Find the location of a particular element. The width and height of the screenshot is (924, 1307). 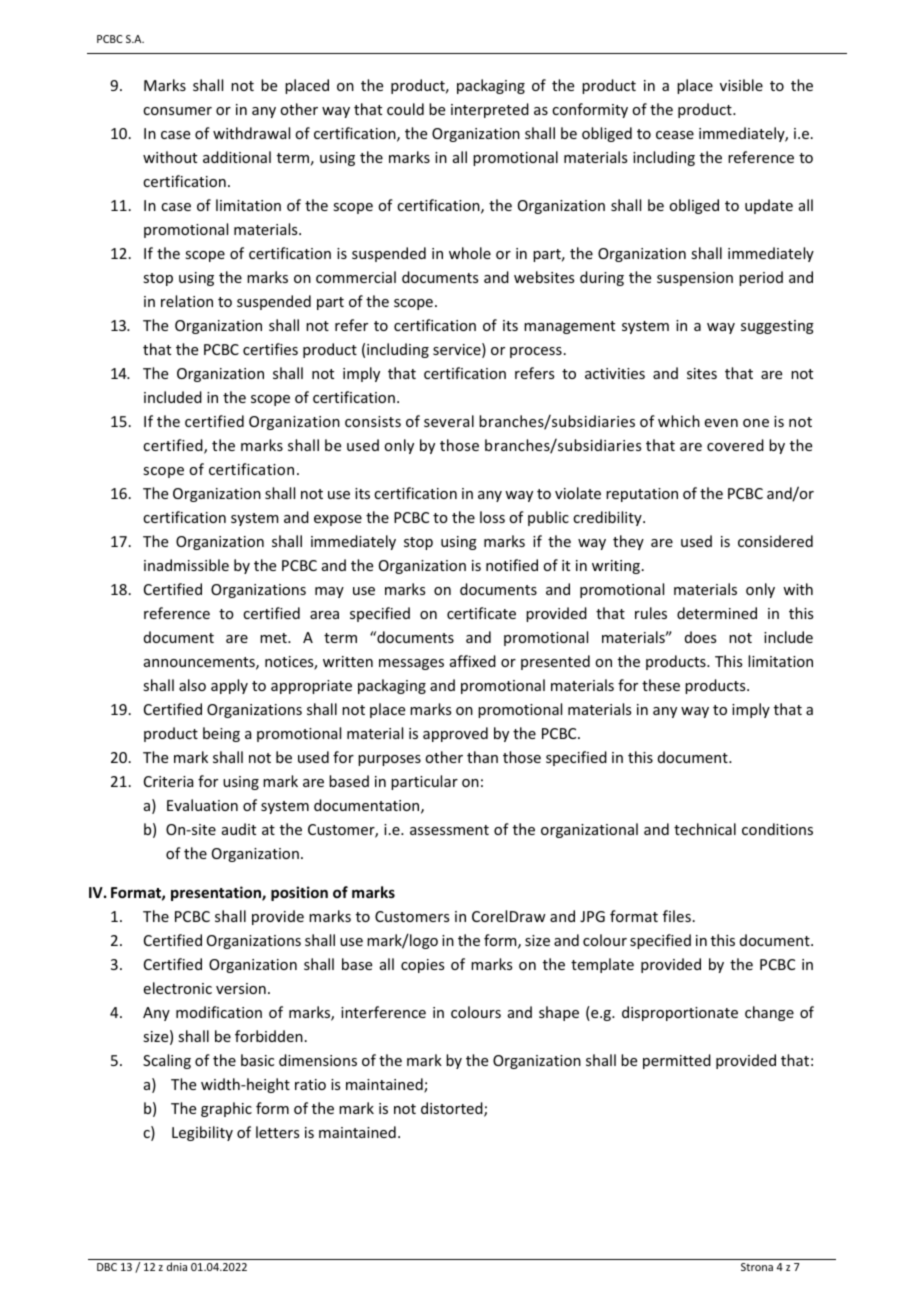

these is located at coordinates (661, 685).
